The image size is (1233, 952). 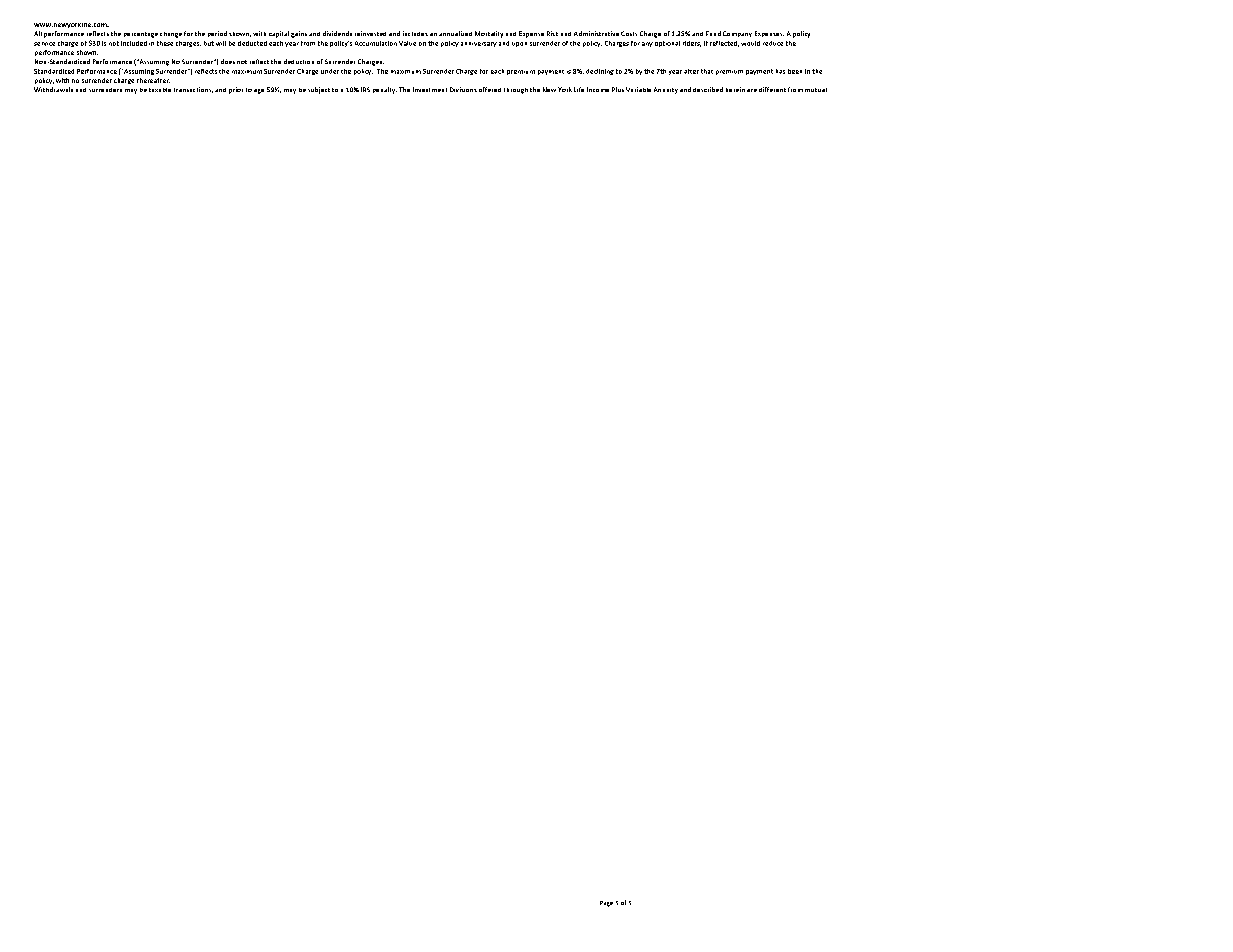 What do you see at coordinates (407, 43) in the document?
I see `Value` at bounding box center [407, 43].
